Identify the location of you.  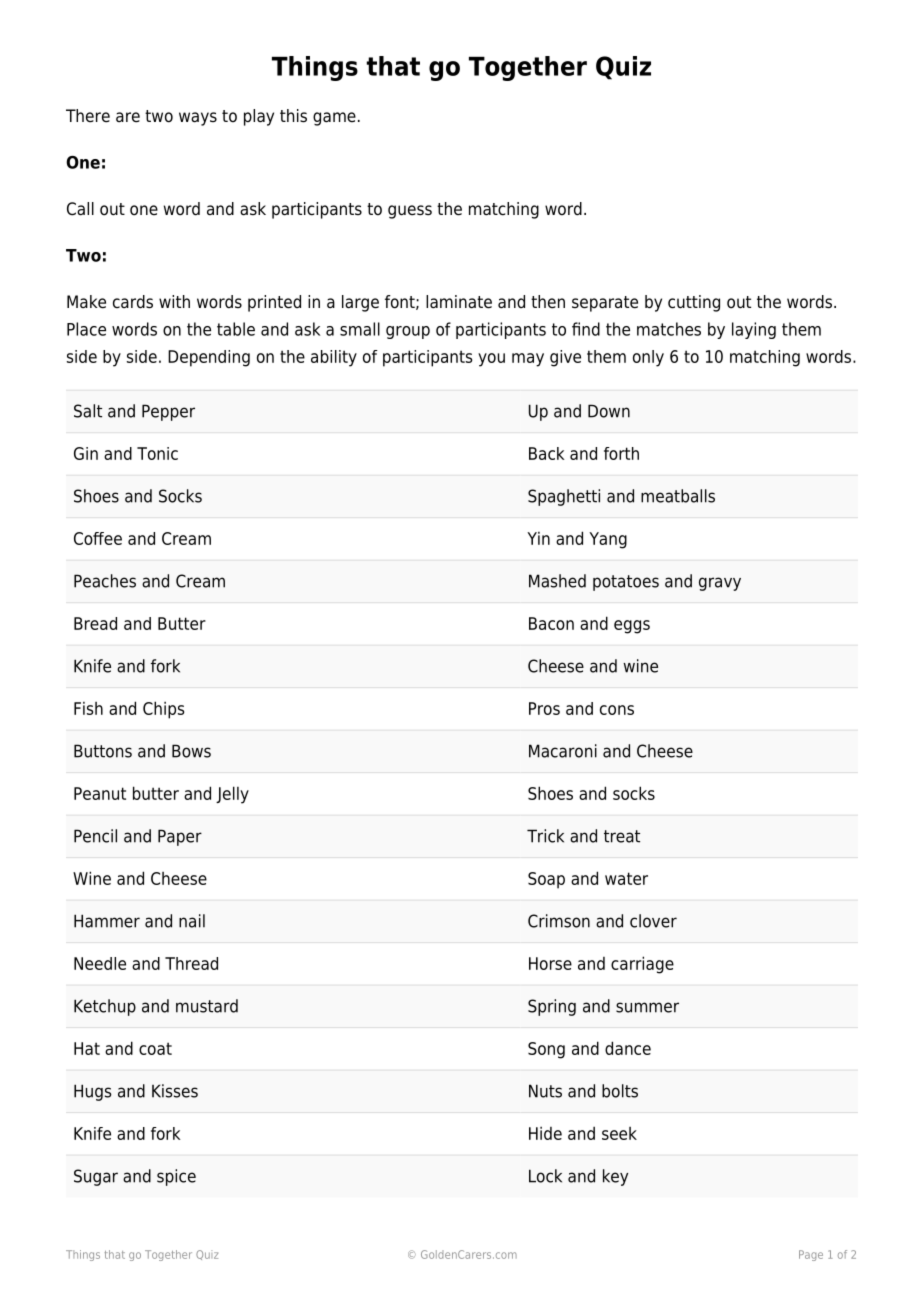
(491, 360).
